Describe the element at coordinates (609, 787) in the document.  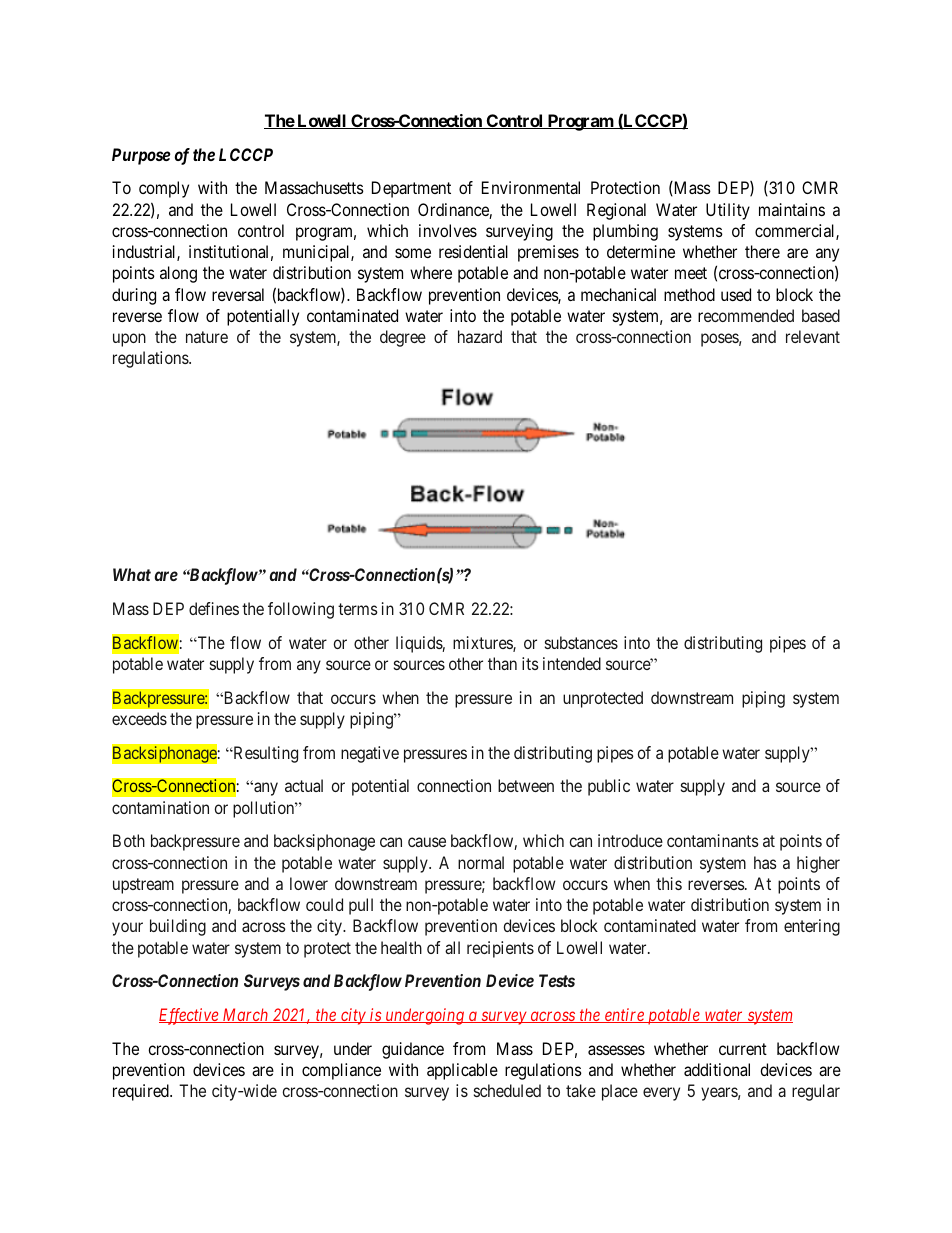
I see `public` at that location.
